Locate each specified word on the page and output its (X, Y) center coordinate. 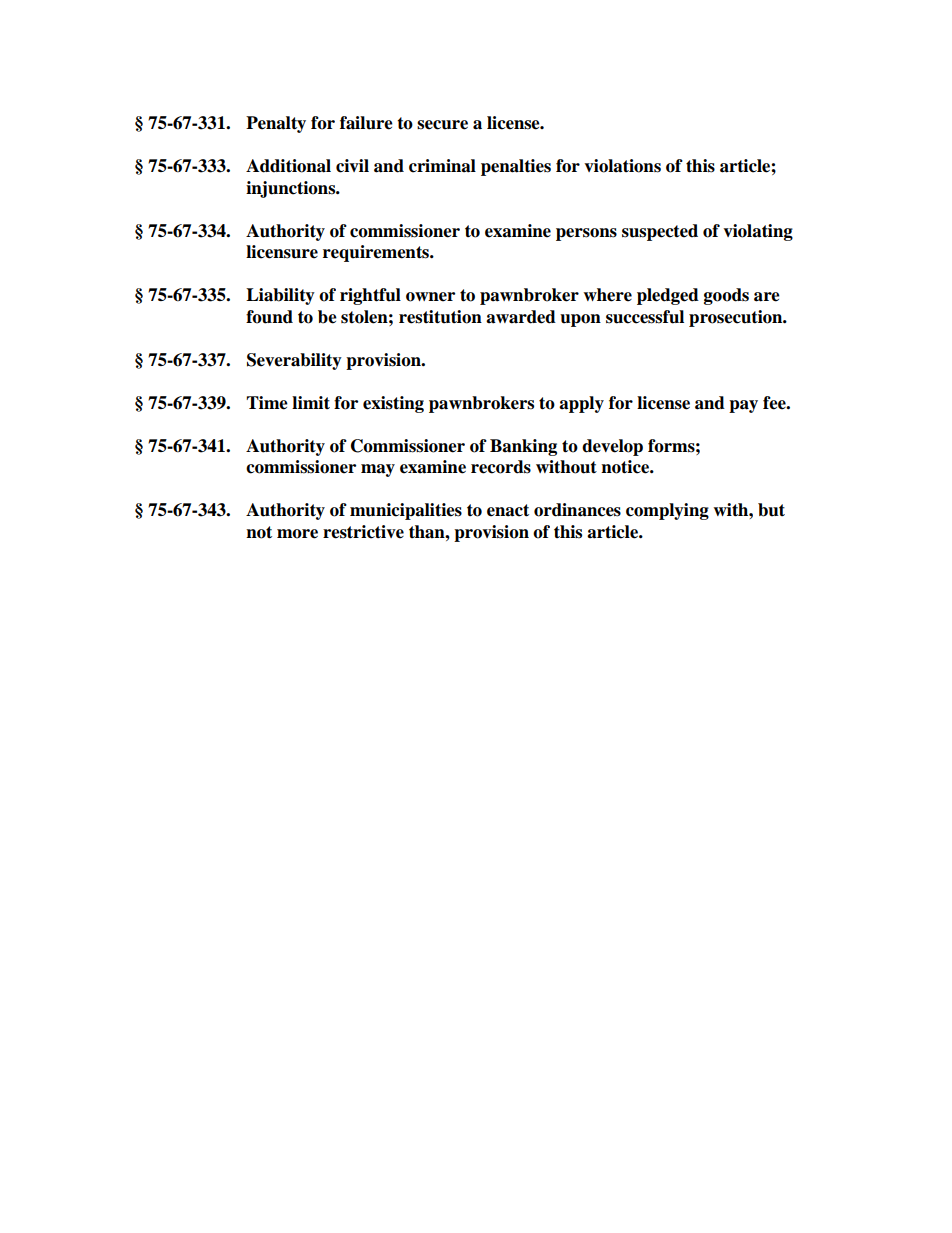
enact (508, 510)
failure (366, 123)
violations (622, 166)
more (297, 534)
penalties (516, 167)
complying (667, 511)
